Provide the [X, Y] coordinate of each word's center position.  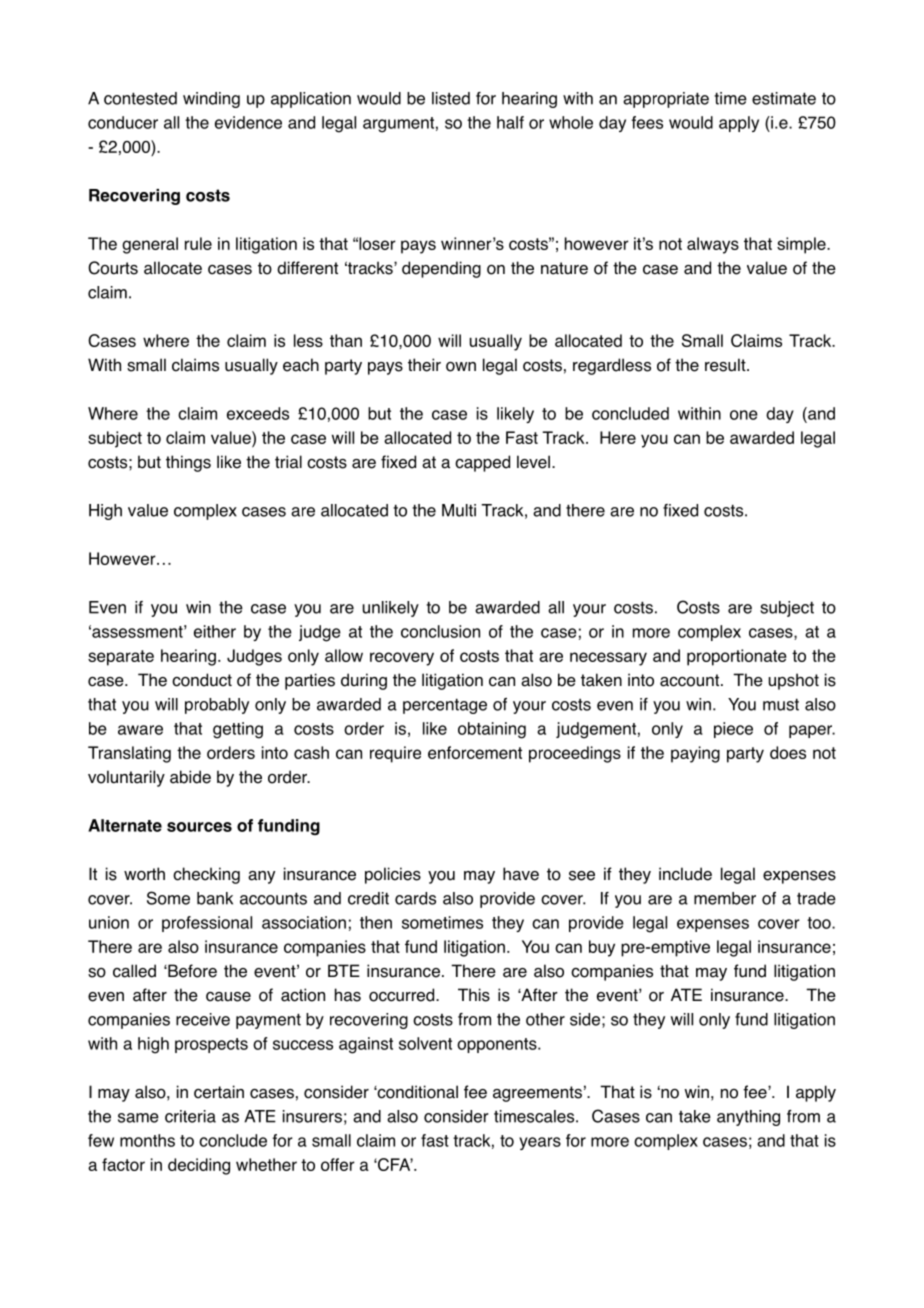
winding [211, 100]
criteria [190, 1116]
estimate [784, 98]
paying [695, 754]
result [726, 365]
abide [190, 777]
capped [482, 463]
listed [451, 98]
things [188, 463]
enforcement [475, 752]
